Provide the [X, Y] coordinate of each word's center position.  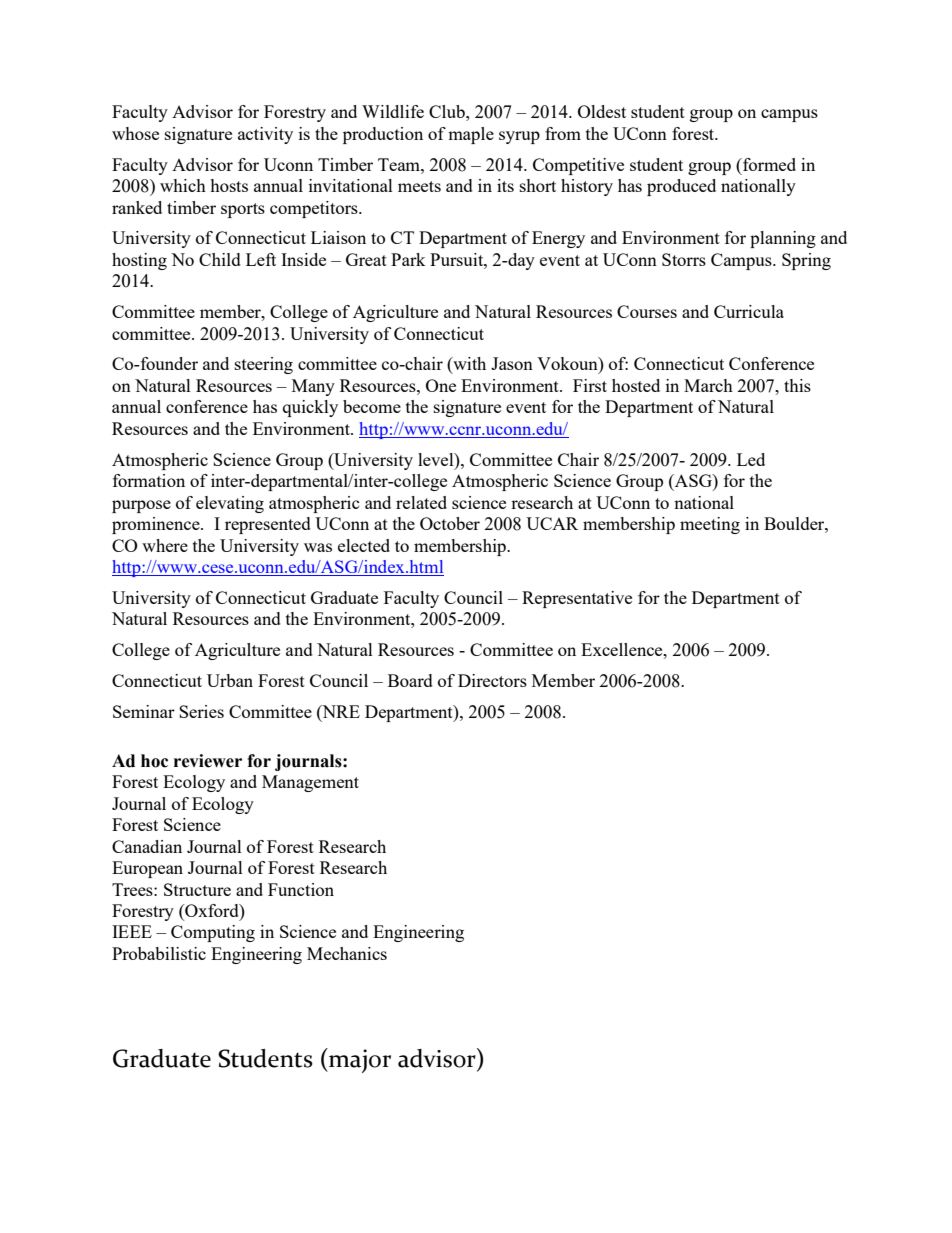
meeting [710, 525]
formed [768, 164]
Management [310, 783]
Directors [492, 680]
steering [264, 365]
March [708, 385]
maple [471, 135]
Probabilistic [159, 953]
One [441, 385]
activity [265, 135]
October [450, 523]
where [165, 545]
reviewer [208, 761]
